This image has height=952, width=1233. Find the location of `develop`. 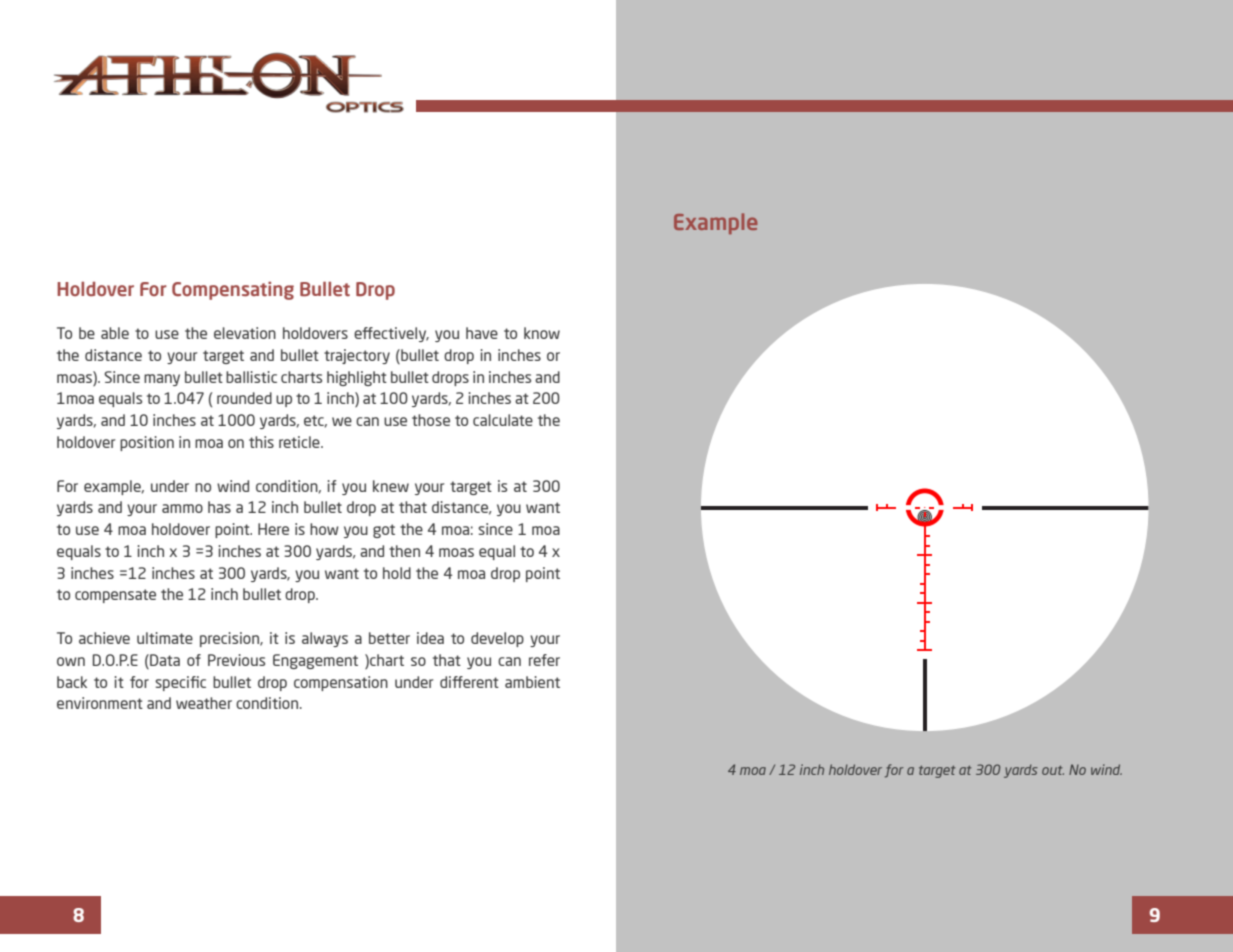

develop is located at coordinates (497, 639).
